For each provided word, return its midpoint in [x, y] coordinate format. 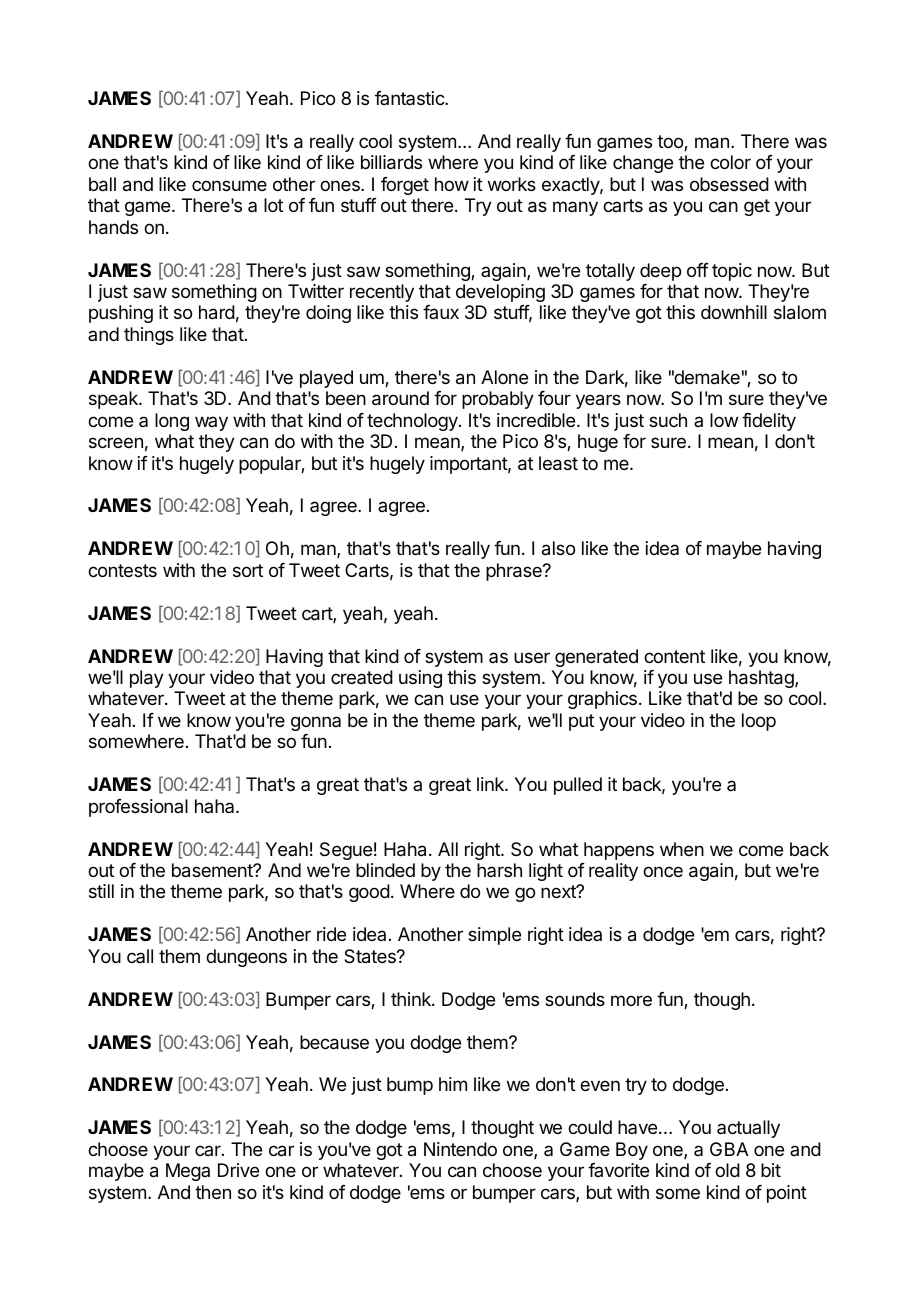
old [727, 1170]
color [730, 162]
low [724, 420]
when [682, 849]
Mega [188, 1172]
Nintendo [460, 1149]
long [172, 422]
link [491, 784]
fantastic [410, 98]
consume [229, 185]
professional [138, 808]
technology [413, 422]
